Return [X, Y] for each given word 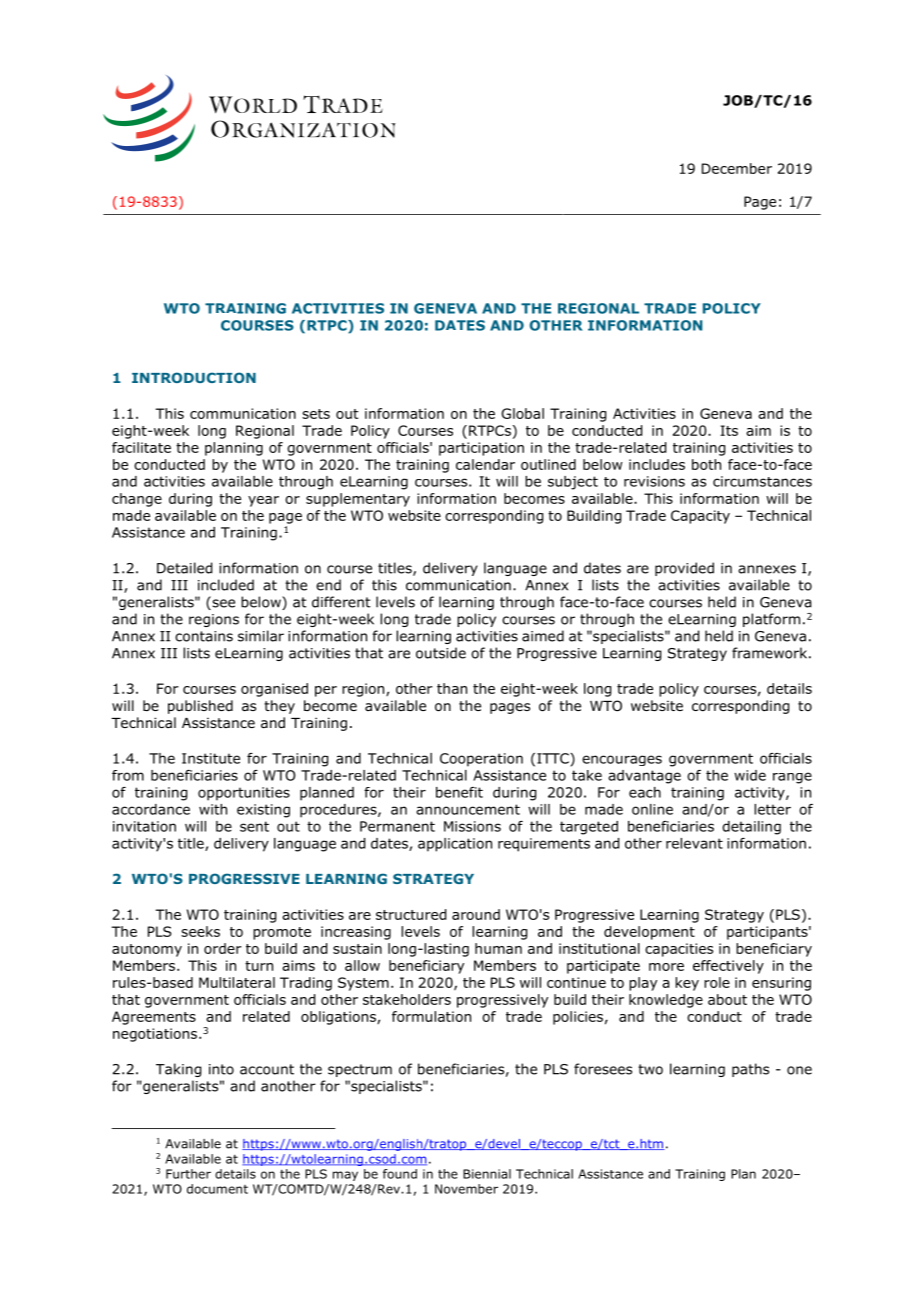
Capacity [700, 517]
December [737, 168]
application [455, 845]
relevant [694, 843]
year [263, 501]
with [213, 809]
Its [729, 430]
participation [481, 449]
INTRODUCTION [194, 377]
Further [188, 1174]
